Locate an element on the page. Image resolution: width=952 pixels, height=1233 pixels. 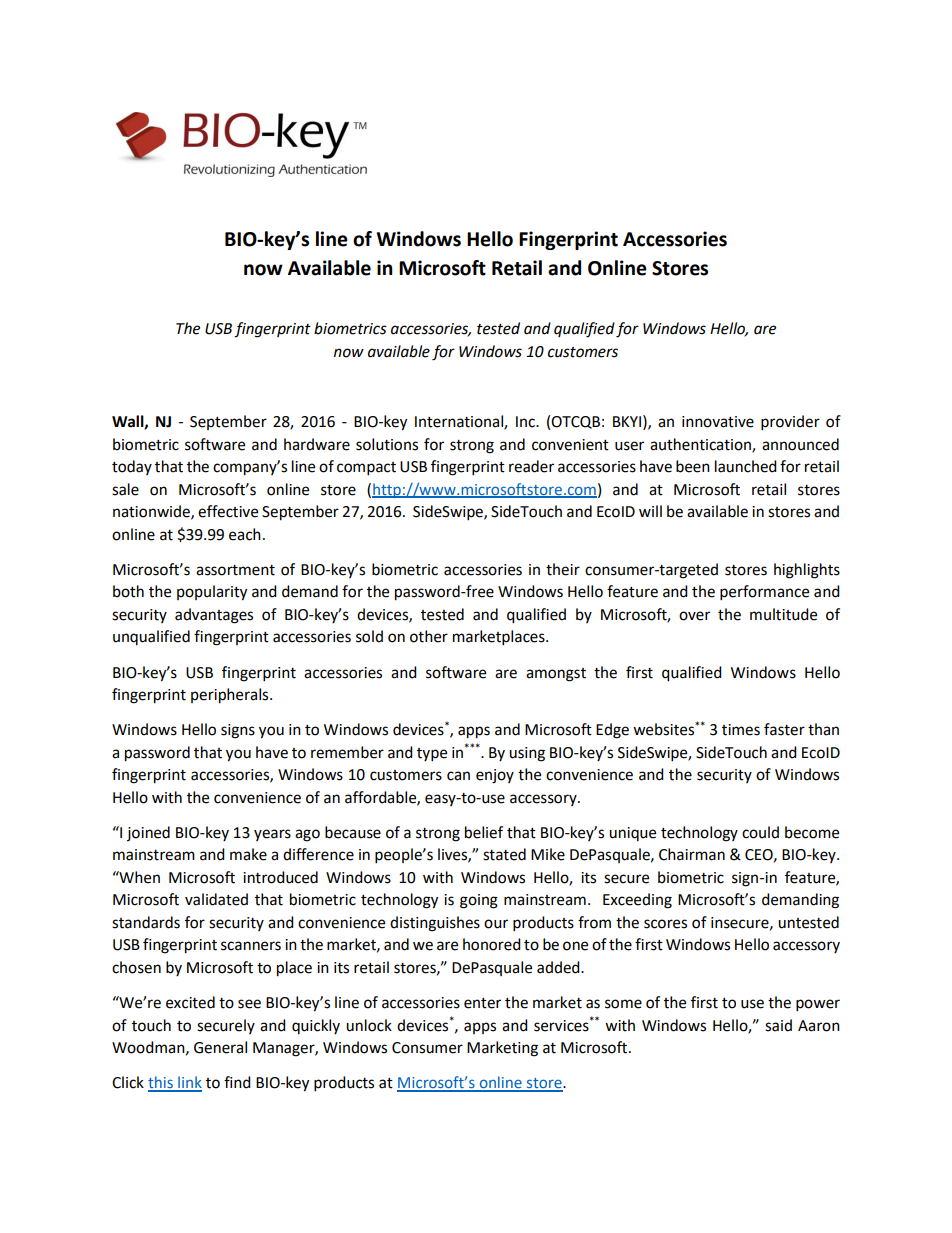
said is located at coordinates (778, 1025).
